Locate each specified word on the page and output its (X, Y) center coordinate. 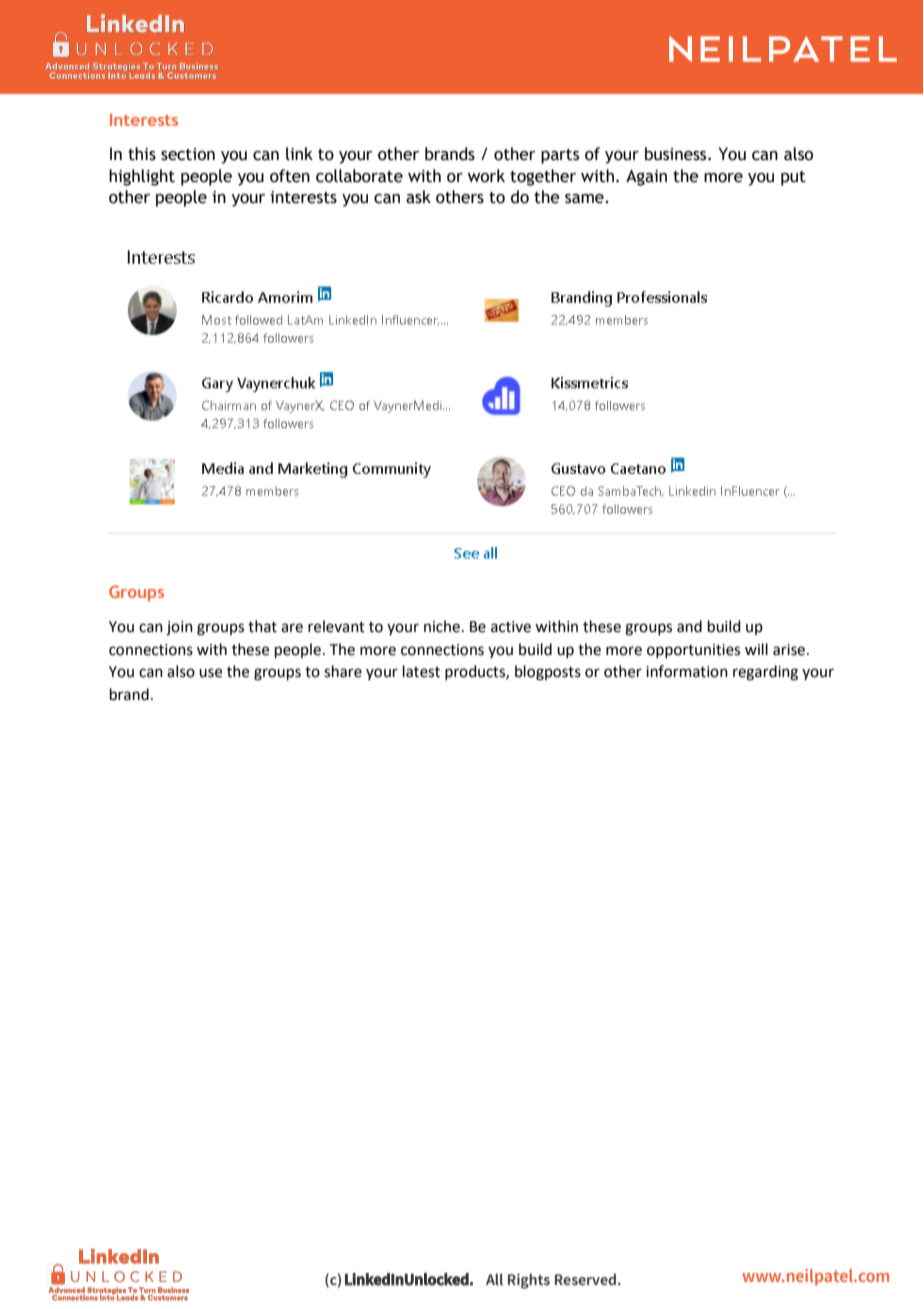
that (262, 626)
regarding (765, 673)
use (210, 673)
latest (421, 671)
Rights (529, 1281)
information (687, 671)
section (188, 154)
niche (442, 626)
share (343, 671)
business (677, 154)
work (486, 176)
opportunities (693, 651)
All (494, 1279)
